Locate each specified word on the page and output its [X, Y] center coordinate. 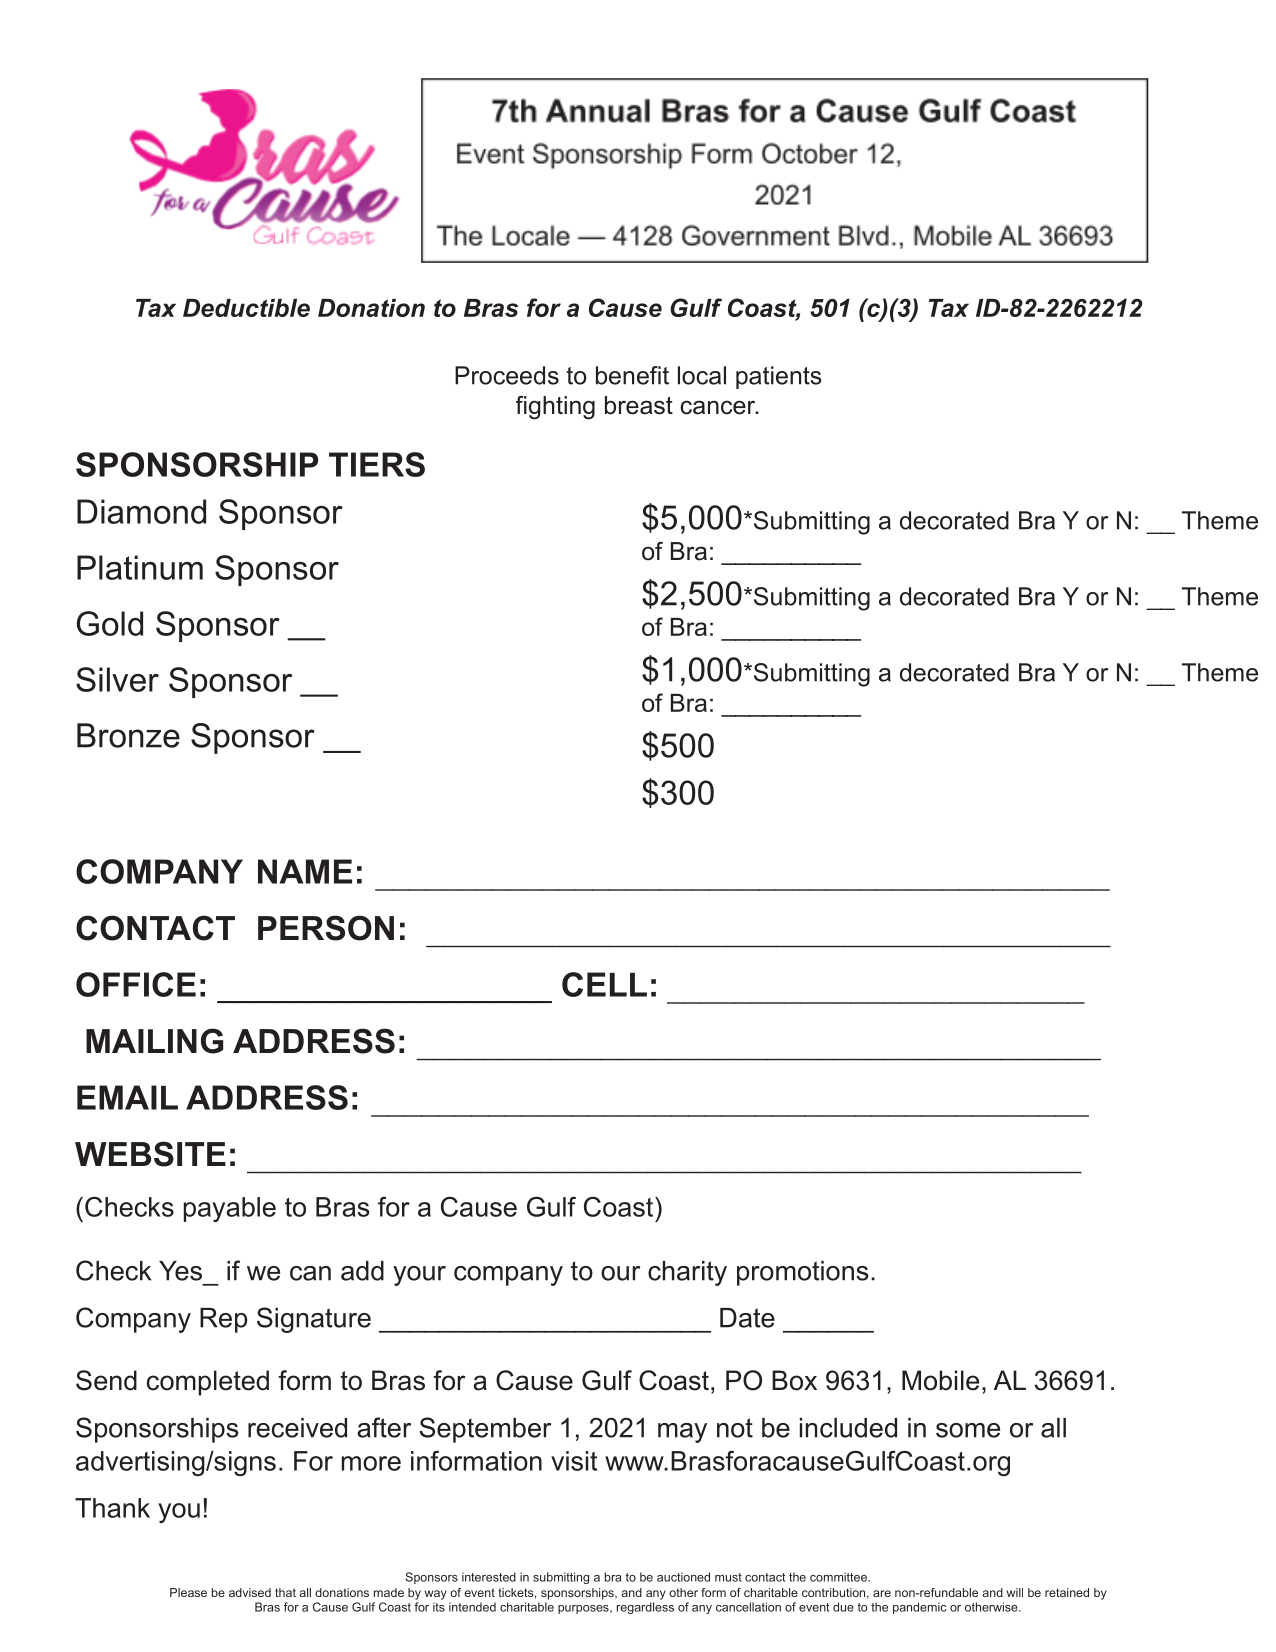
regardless [645, 1608]
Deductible [246, 308]
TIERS [377, 464]
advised [250, 1592]
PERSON [326, 928]
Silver [117, 679]
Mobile [940, 1380]
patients [779, 377]
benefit [632, 375]
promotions [802, 1273]
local [702, 375]
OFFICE [136, 984]
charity [687, 1273]
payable [229, 1209]
